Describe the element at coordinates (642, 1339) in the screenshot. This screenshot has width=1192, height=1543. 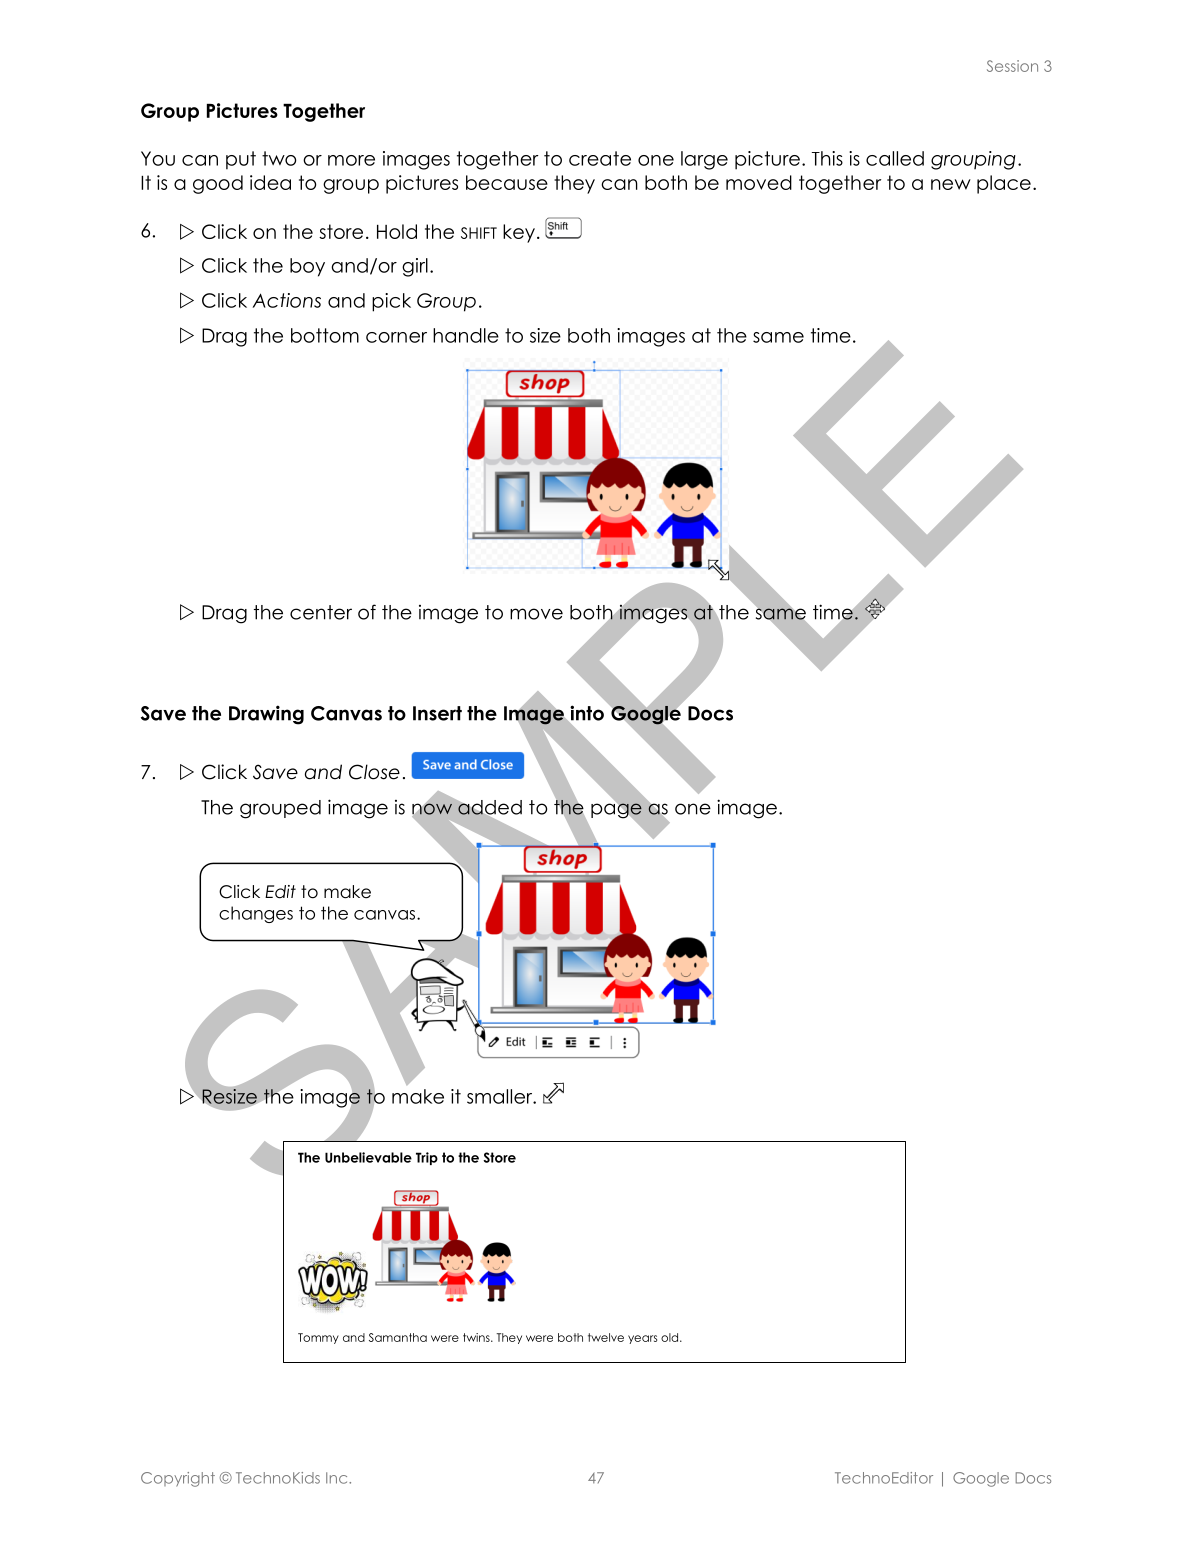
I see `years` at that location.
